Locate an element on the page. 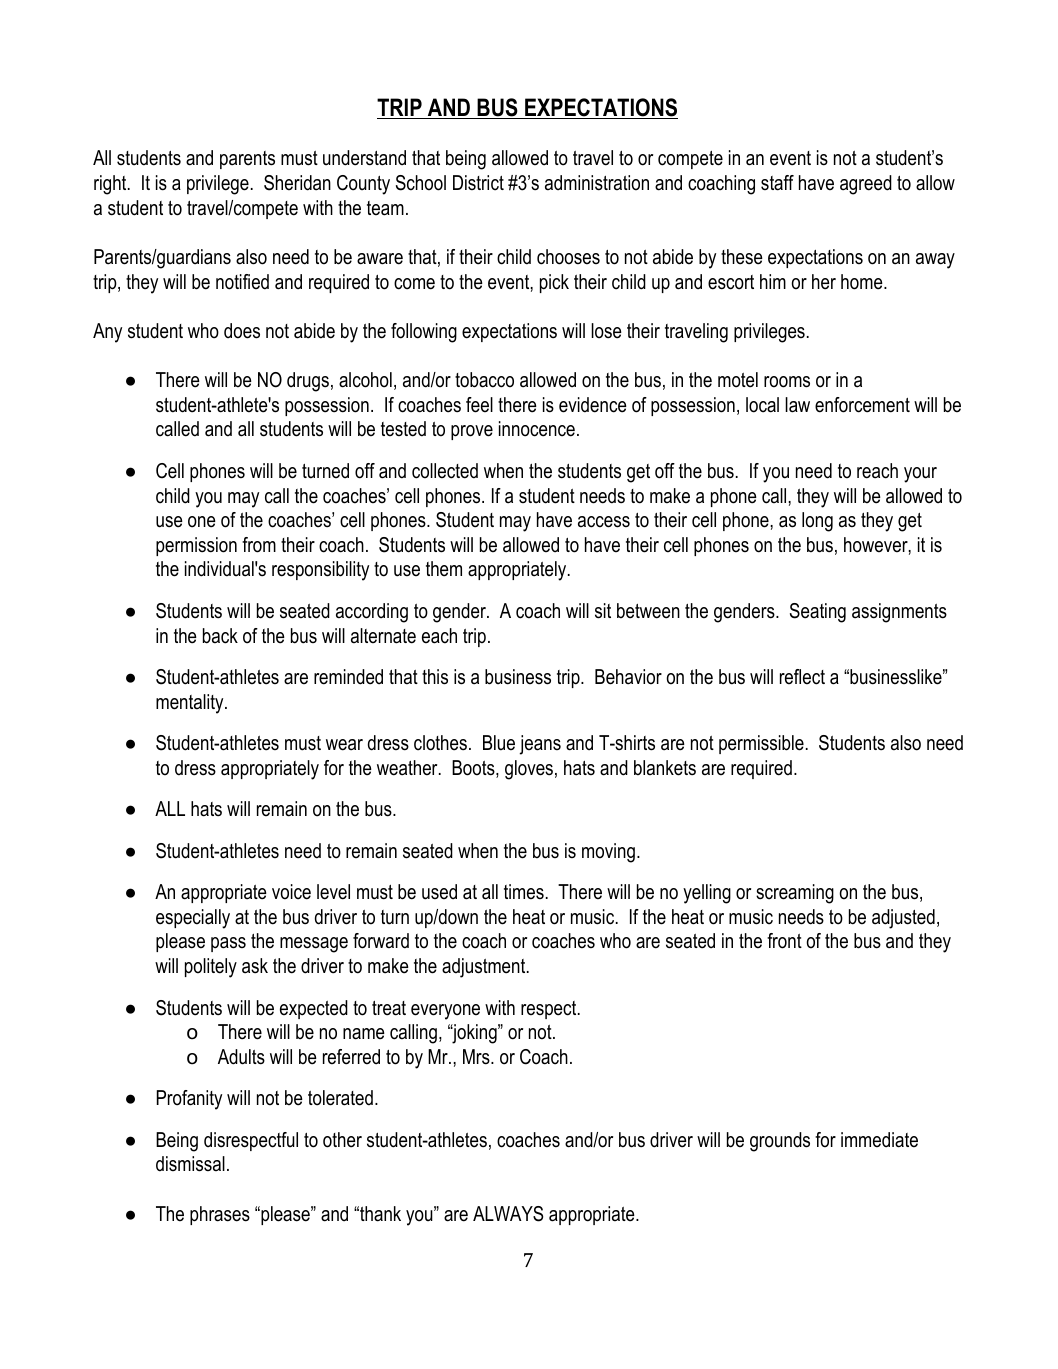 Image resolution: width=1058 pixels, height=1369 pixels. Sheridan is located at coordinates (297, 183).
